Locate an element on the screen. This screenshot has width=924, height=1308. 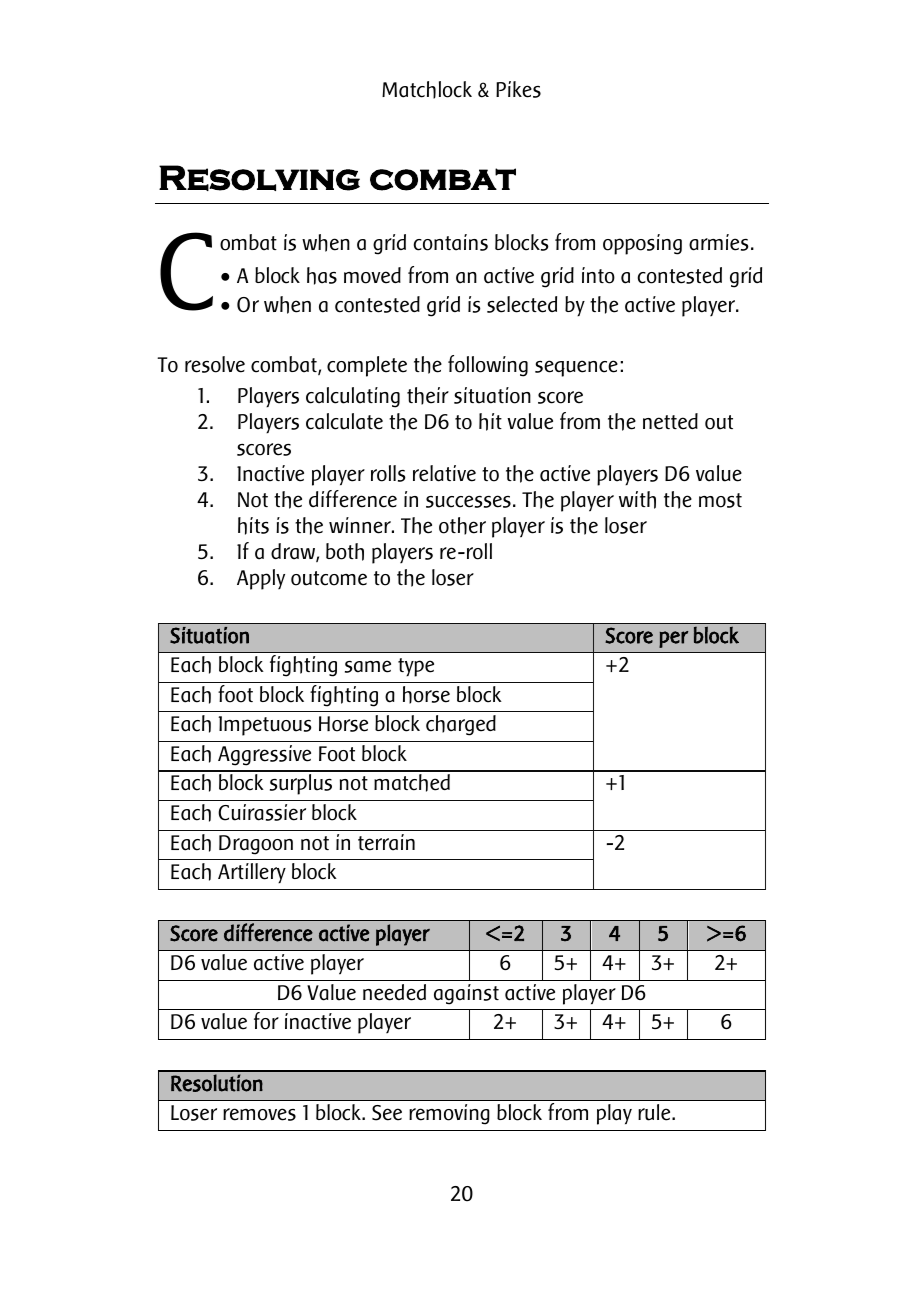
removes is located at coordinates (259, 1114).
